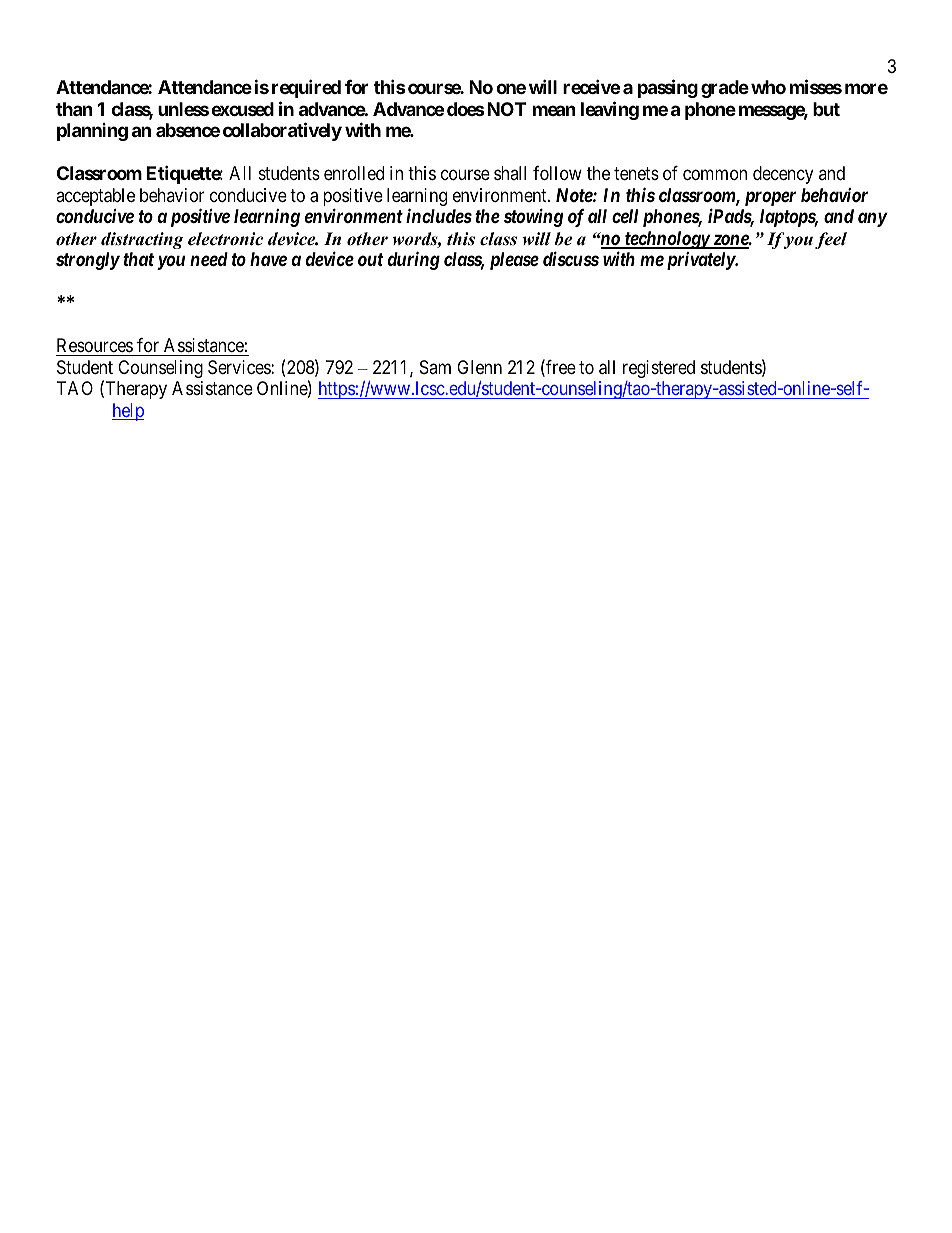 This document has width=952, height=1233. I want to click on excused, so click(242, 109).
